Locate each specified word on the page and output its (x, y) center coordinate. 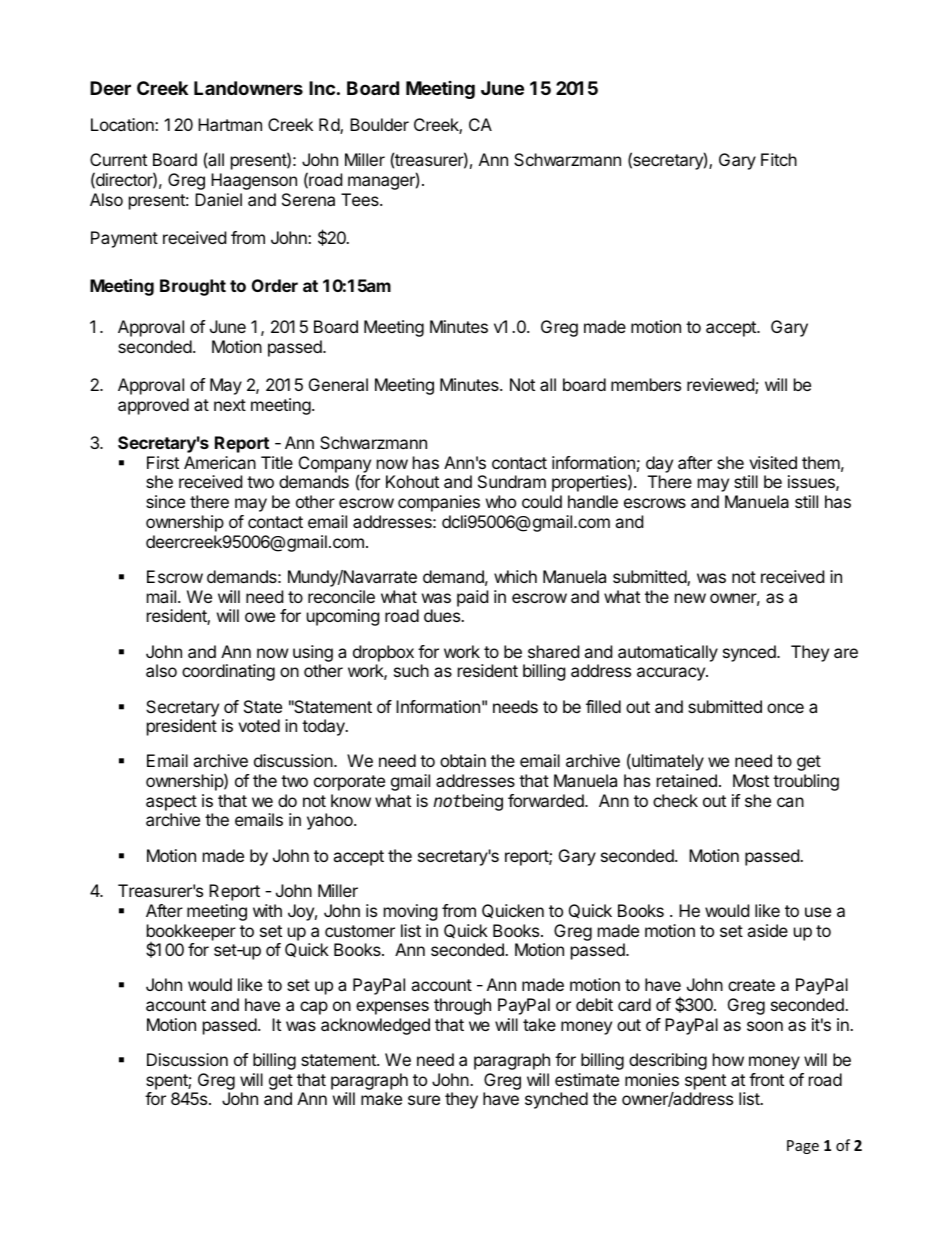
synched (556, 1100)
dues (443, 615)
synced (750, 653)
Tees (361, 199)
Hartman (230, 124)
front (766, 1079)
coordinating (228, 672)
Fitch (779, 159)
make (381, 1098)
